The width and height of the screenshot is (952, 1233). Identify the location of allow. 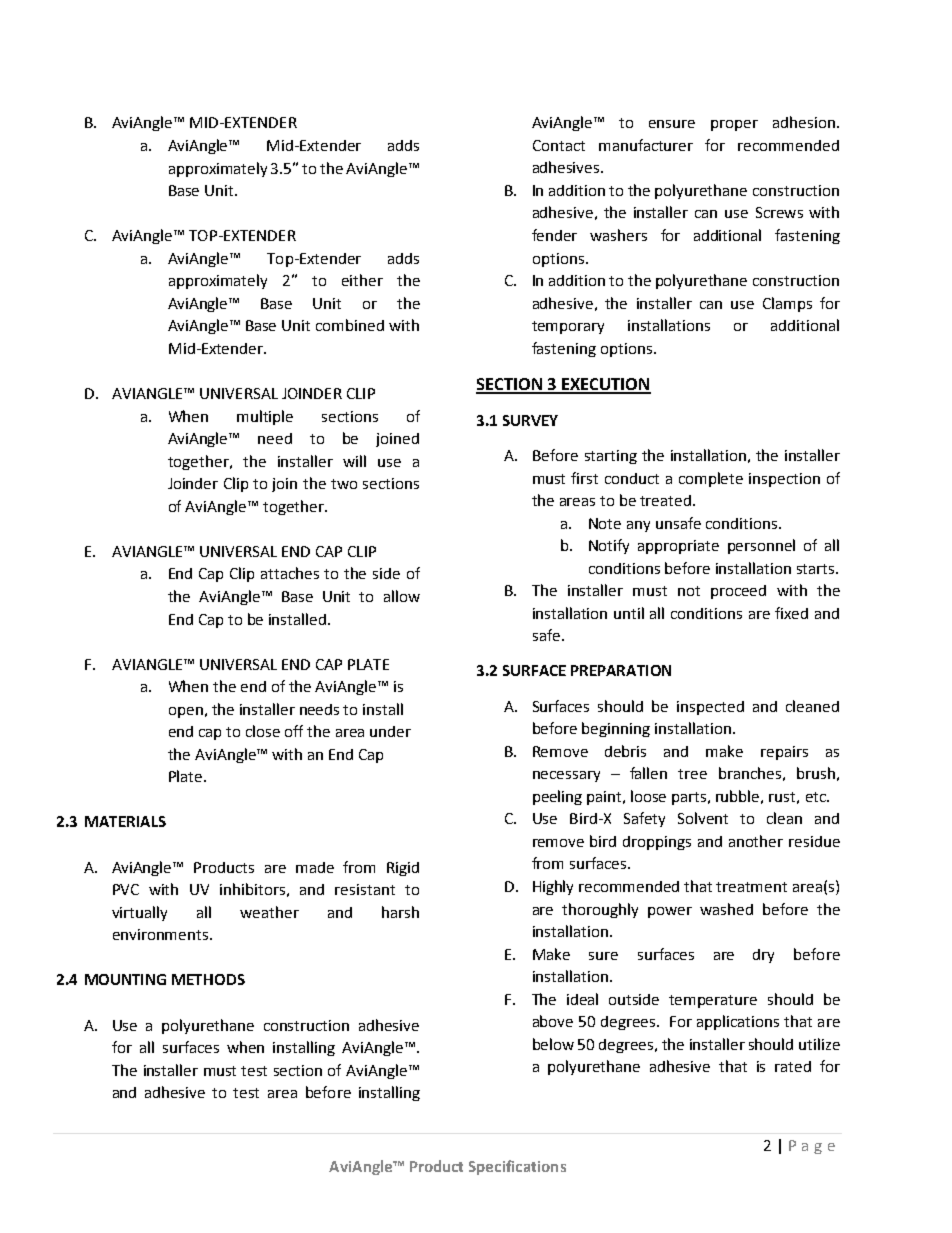
(402, 596).
